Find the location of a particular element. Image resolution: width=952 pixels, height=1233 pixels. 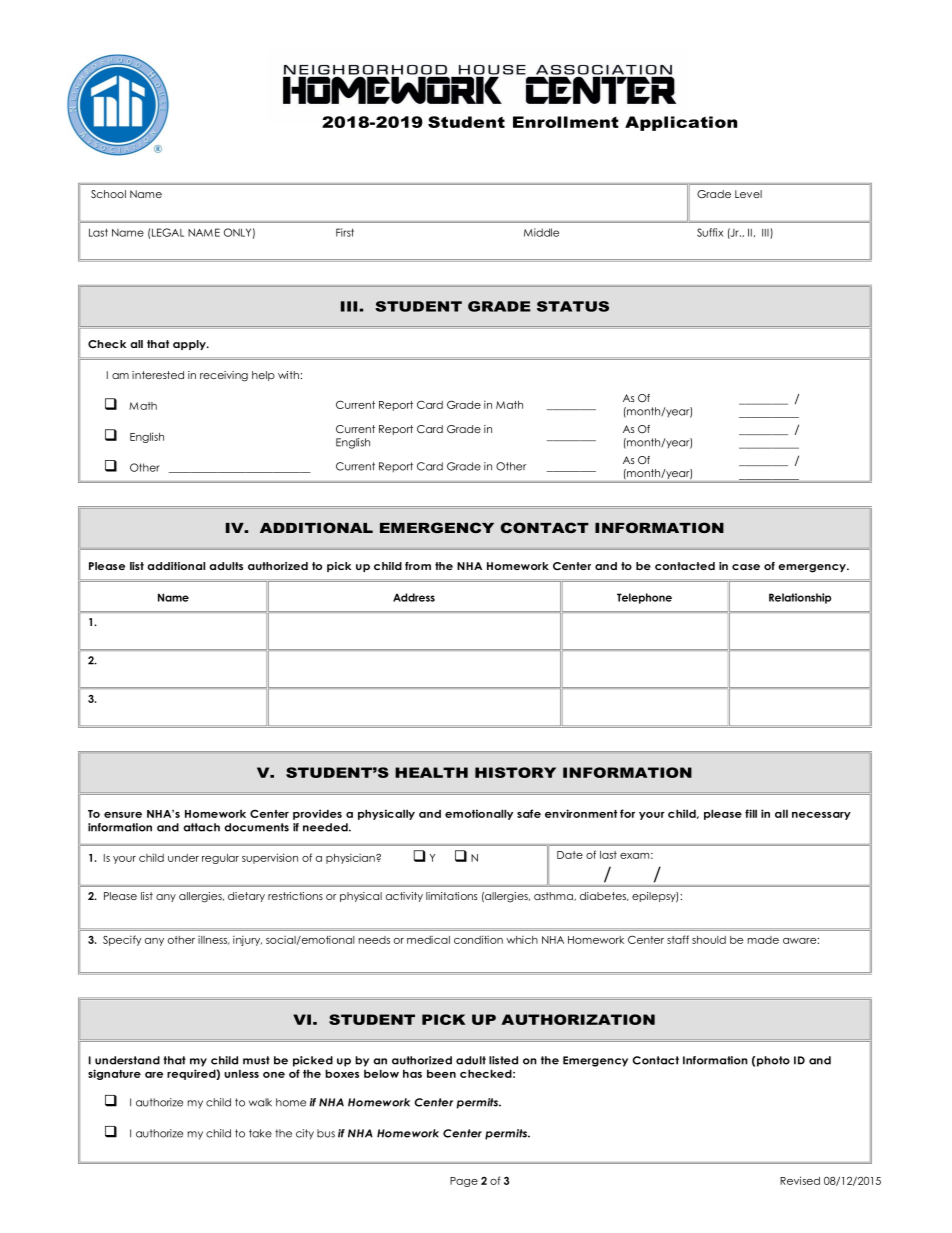

from is located at coordinates (418, 566).
